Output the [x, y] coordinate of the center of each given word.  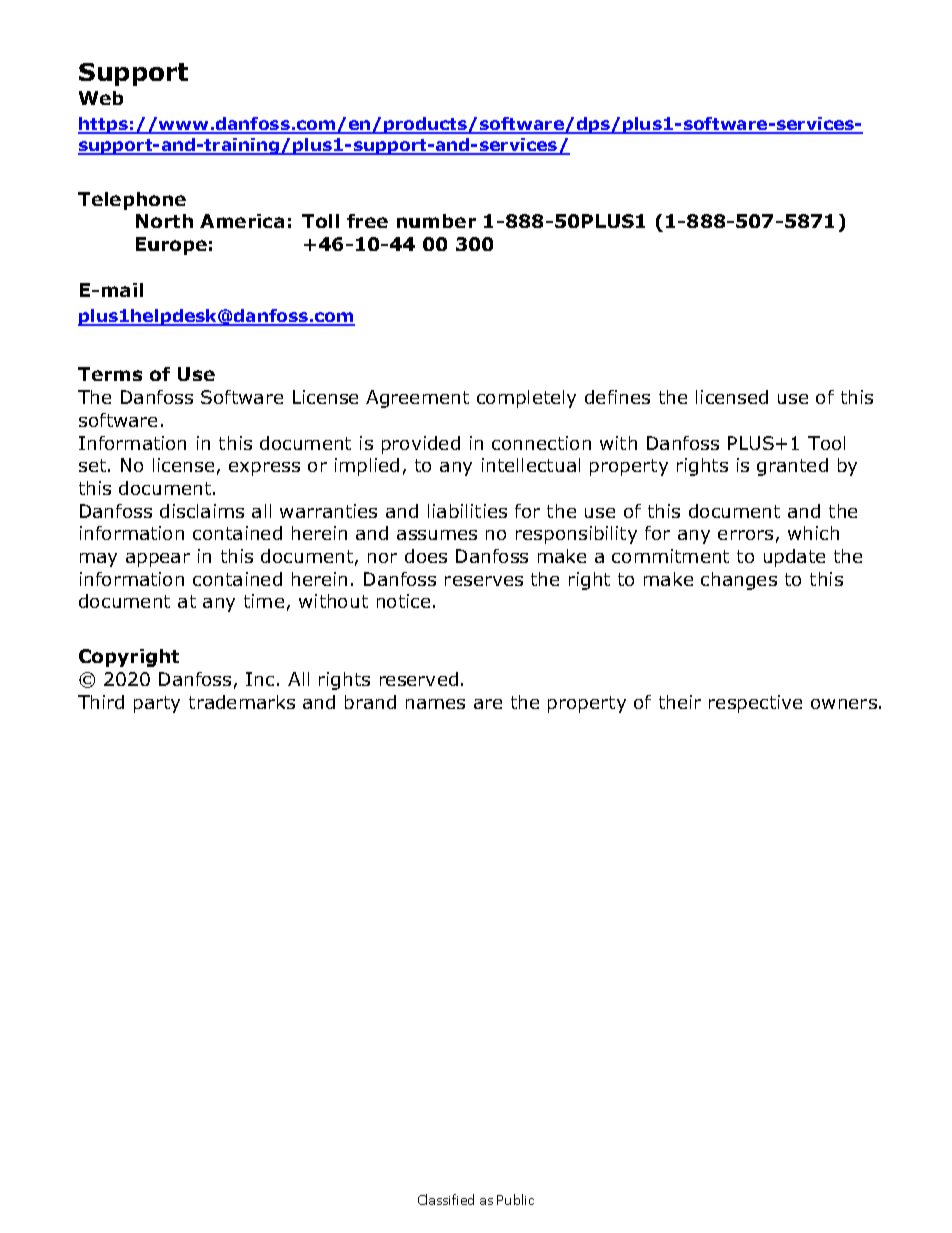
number [436, 221]
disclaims [202, 511]
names [435, 704]
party [157, 704]
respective [755, 704]
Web [101, 98]
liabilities [467, 511]
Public [515, 1199]
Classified [446, 1199]
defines [617, 397]
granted [792, 467]
